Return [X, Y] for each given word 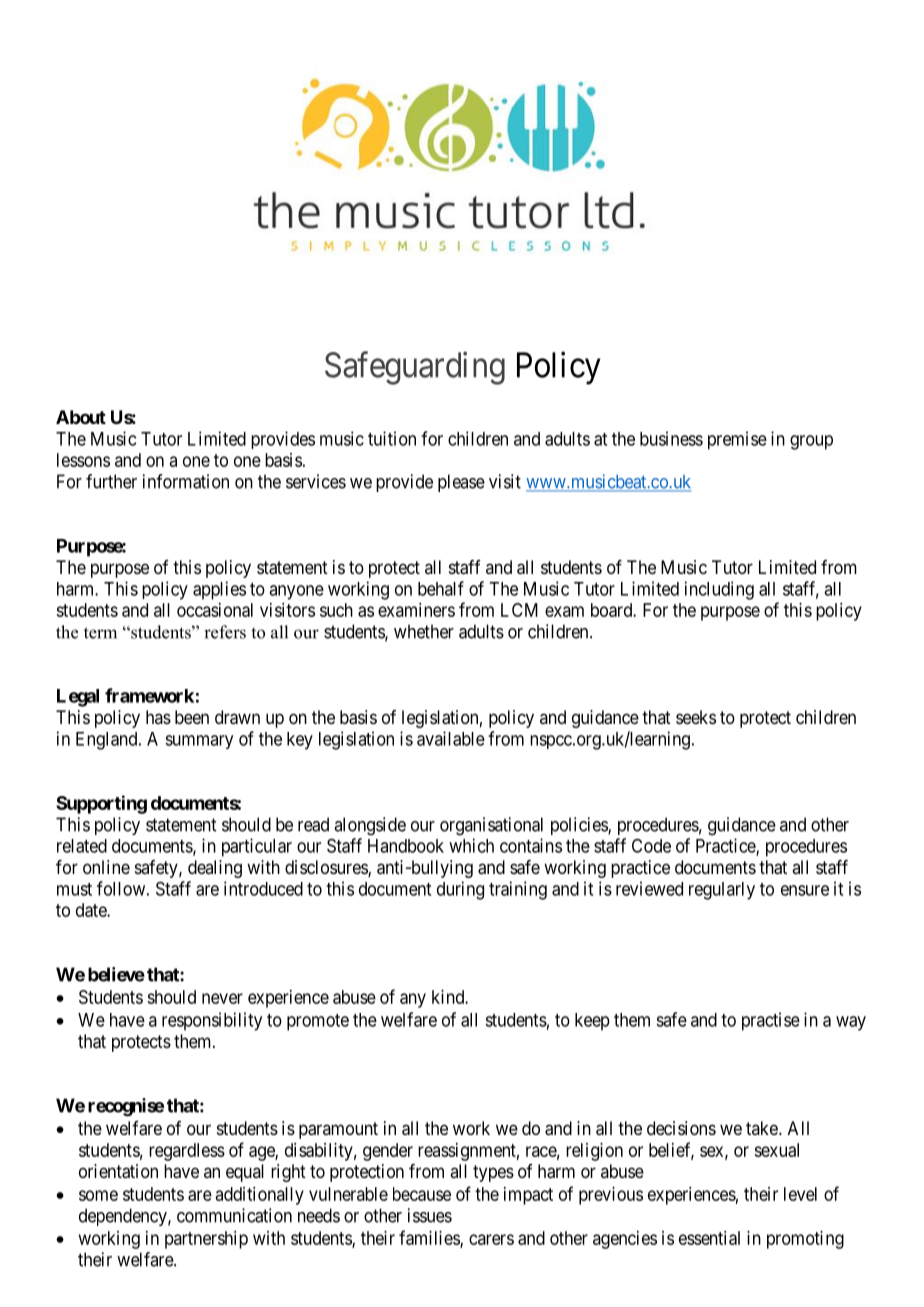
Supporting [101, 804]
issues [430, 1215]
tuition [392, 438]
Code [651, 846]
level [800, 1194]
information [186, 481]
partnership [206, 1240]
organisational [491, 826]
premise [737, 440]
